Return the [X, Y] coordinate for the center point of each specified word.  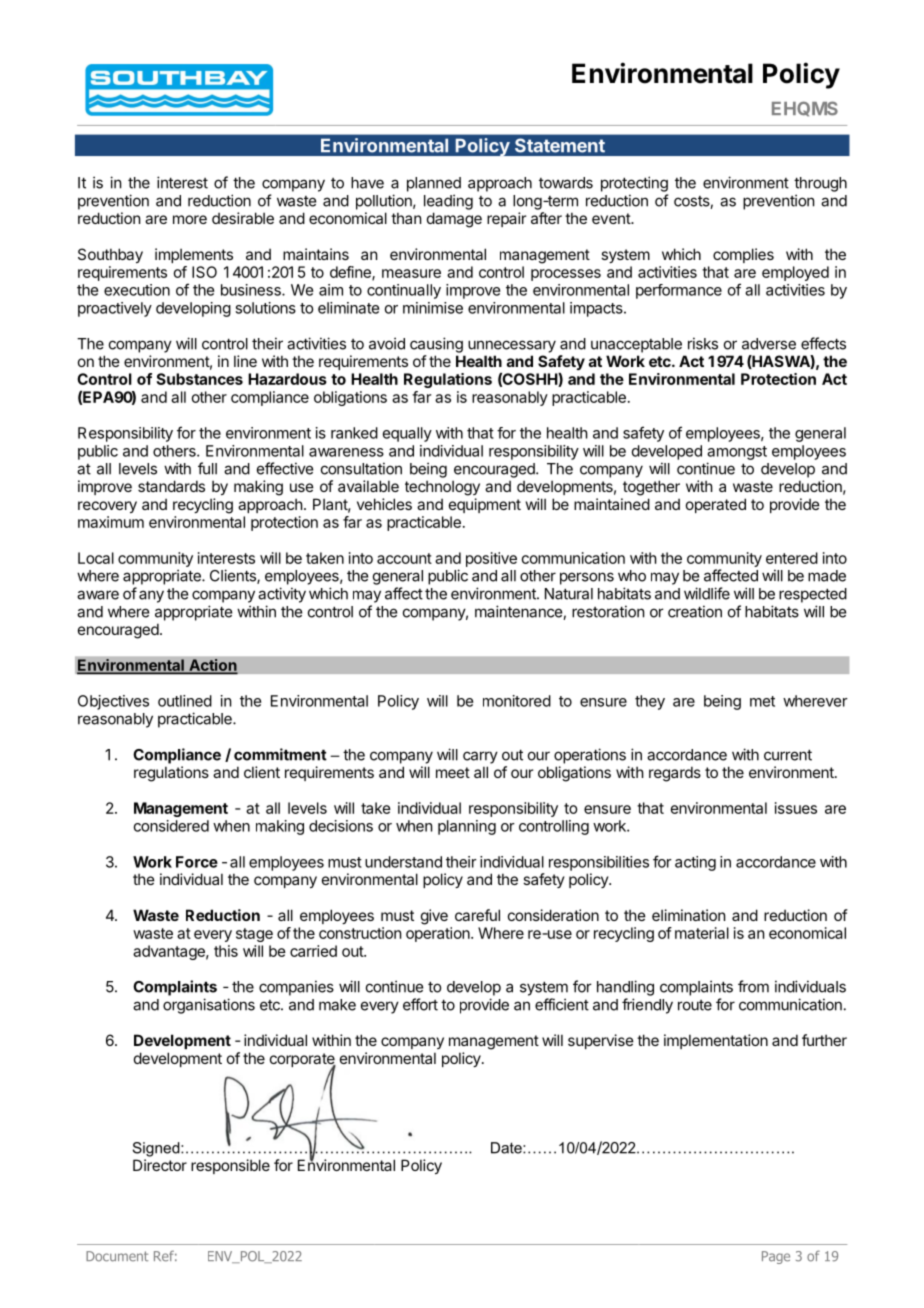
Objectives [113, 702]
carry [480, 757]
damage [454, 220]
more [190, 219]
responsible [230, 1166]
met [762, 701]
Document [117, 1256]
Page [776, 1257]
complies [743, 255]
